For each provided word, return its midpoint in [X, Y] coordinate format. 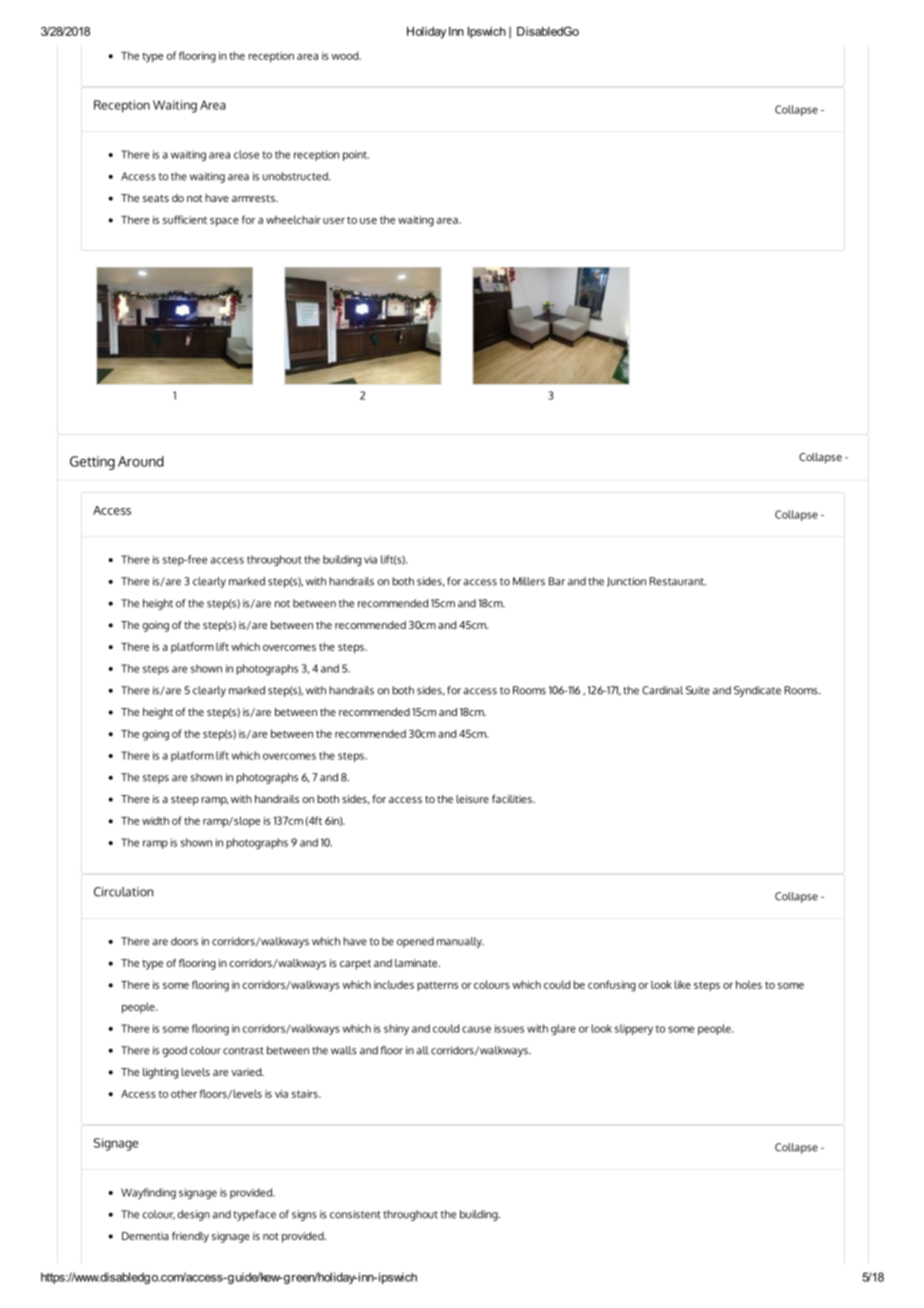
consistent [355, 1214]
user [334, 221]
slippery [634, 1029]
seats [156, 198]
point [356, 155]
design [193, 1215]
